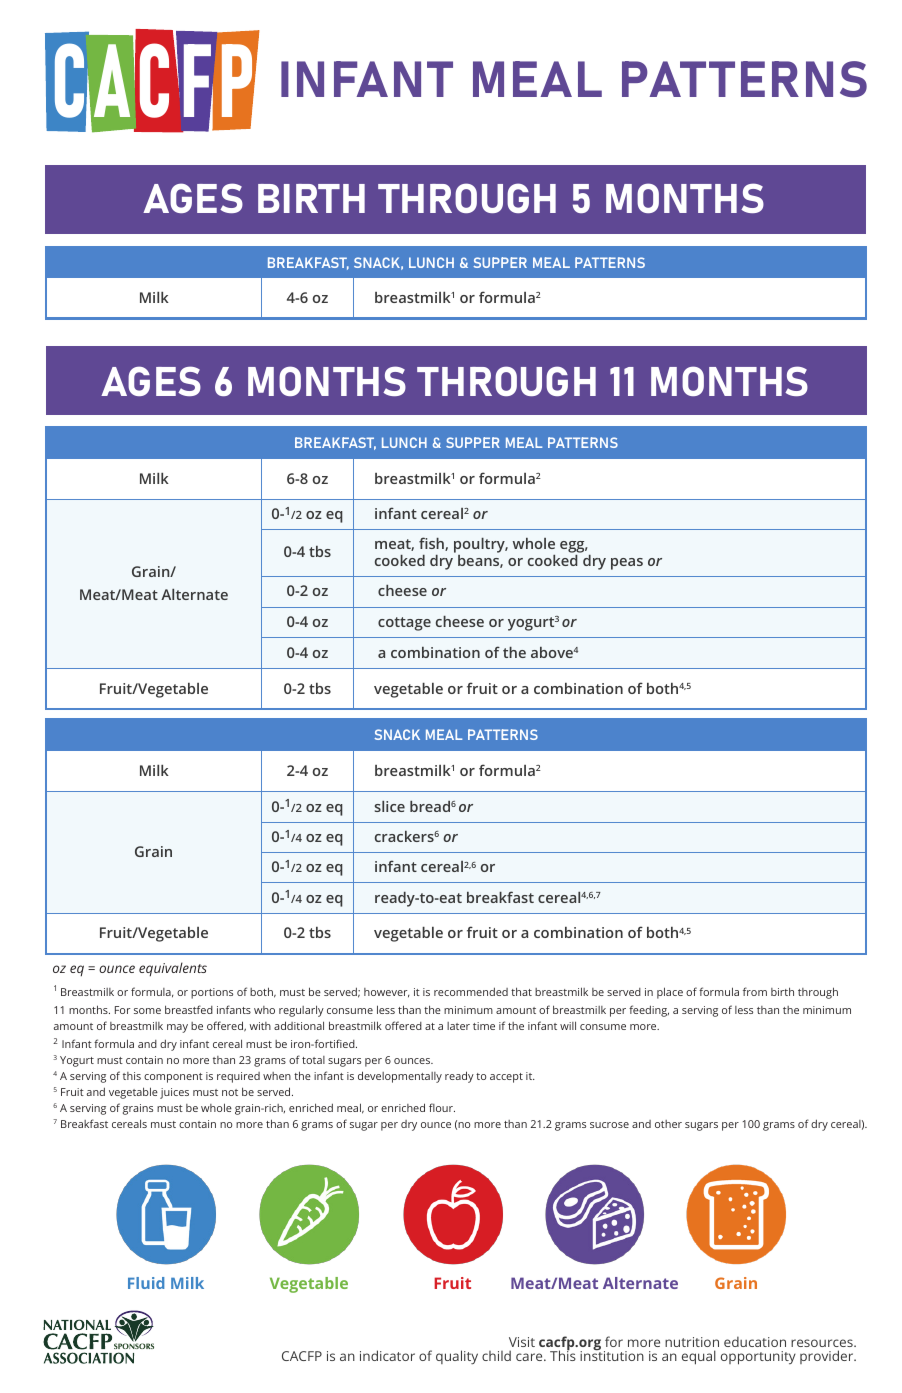 The width and height of the screenshot is (902, 1393). I want to click on Fluid, so click(146, 1283).
